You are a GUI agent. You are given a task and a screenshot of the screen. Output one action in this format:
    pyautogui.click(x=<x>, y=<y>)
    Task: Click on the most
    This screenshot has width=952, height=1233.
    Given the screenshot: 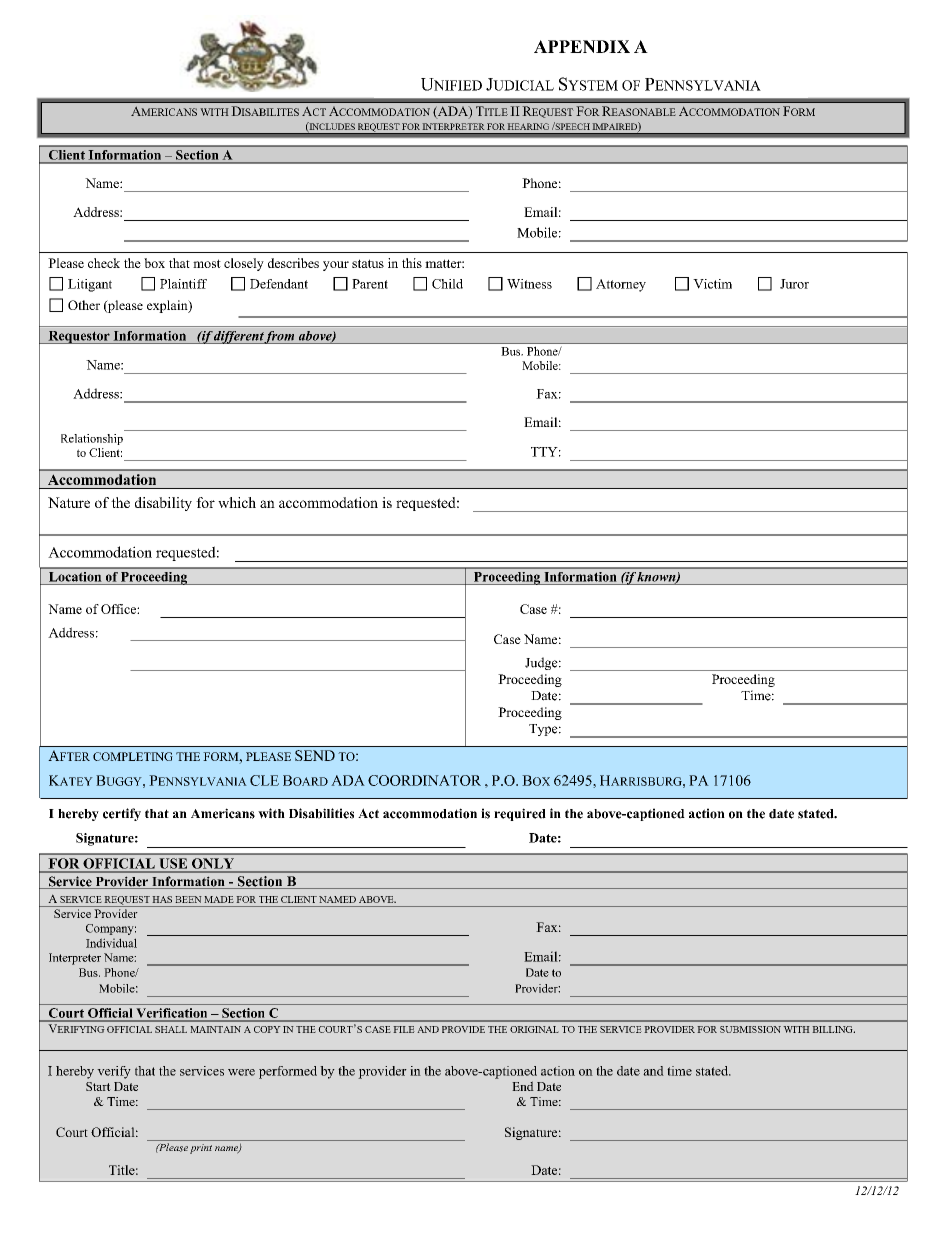 What is the action you would take?
    pyautogui.click(x=207, y=263)
